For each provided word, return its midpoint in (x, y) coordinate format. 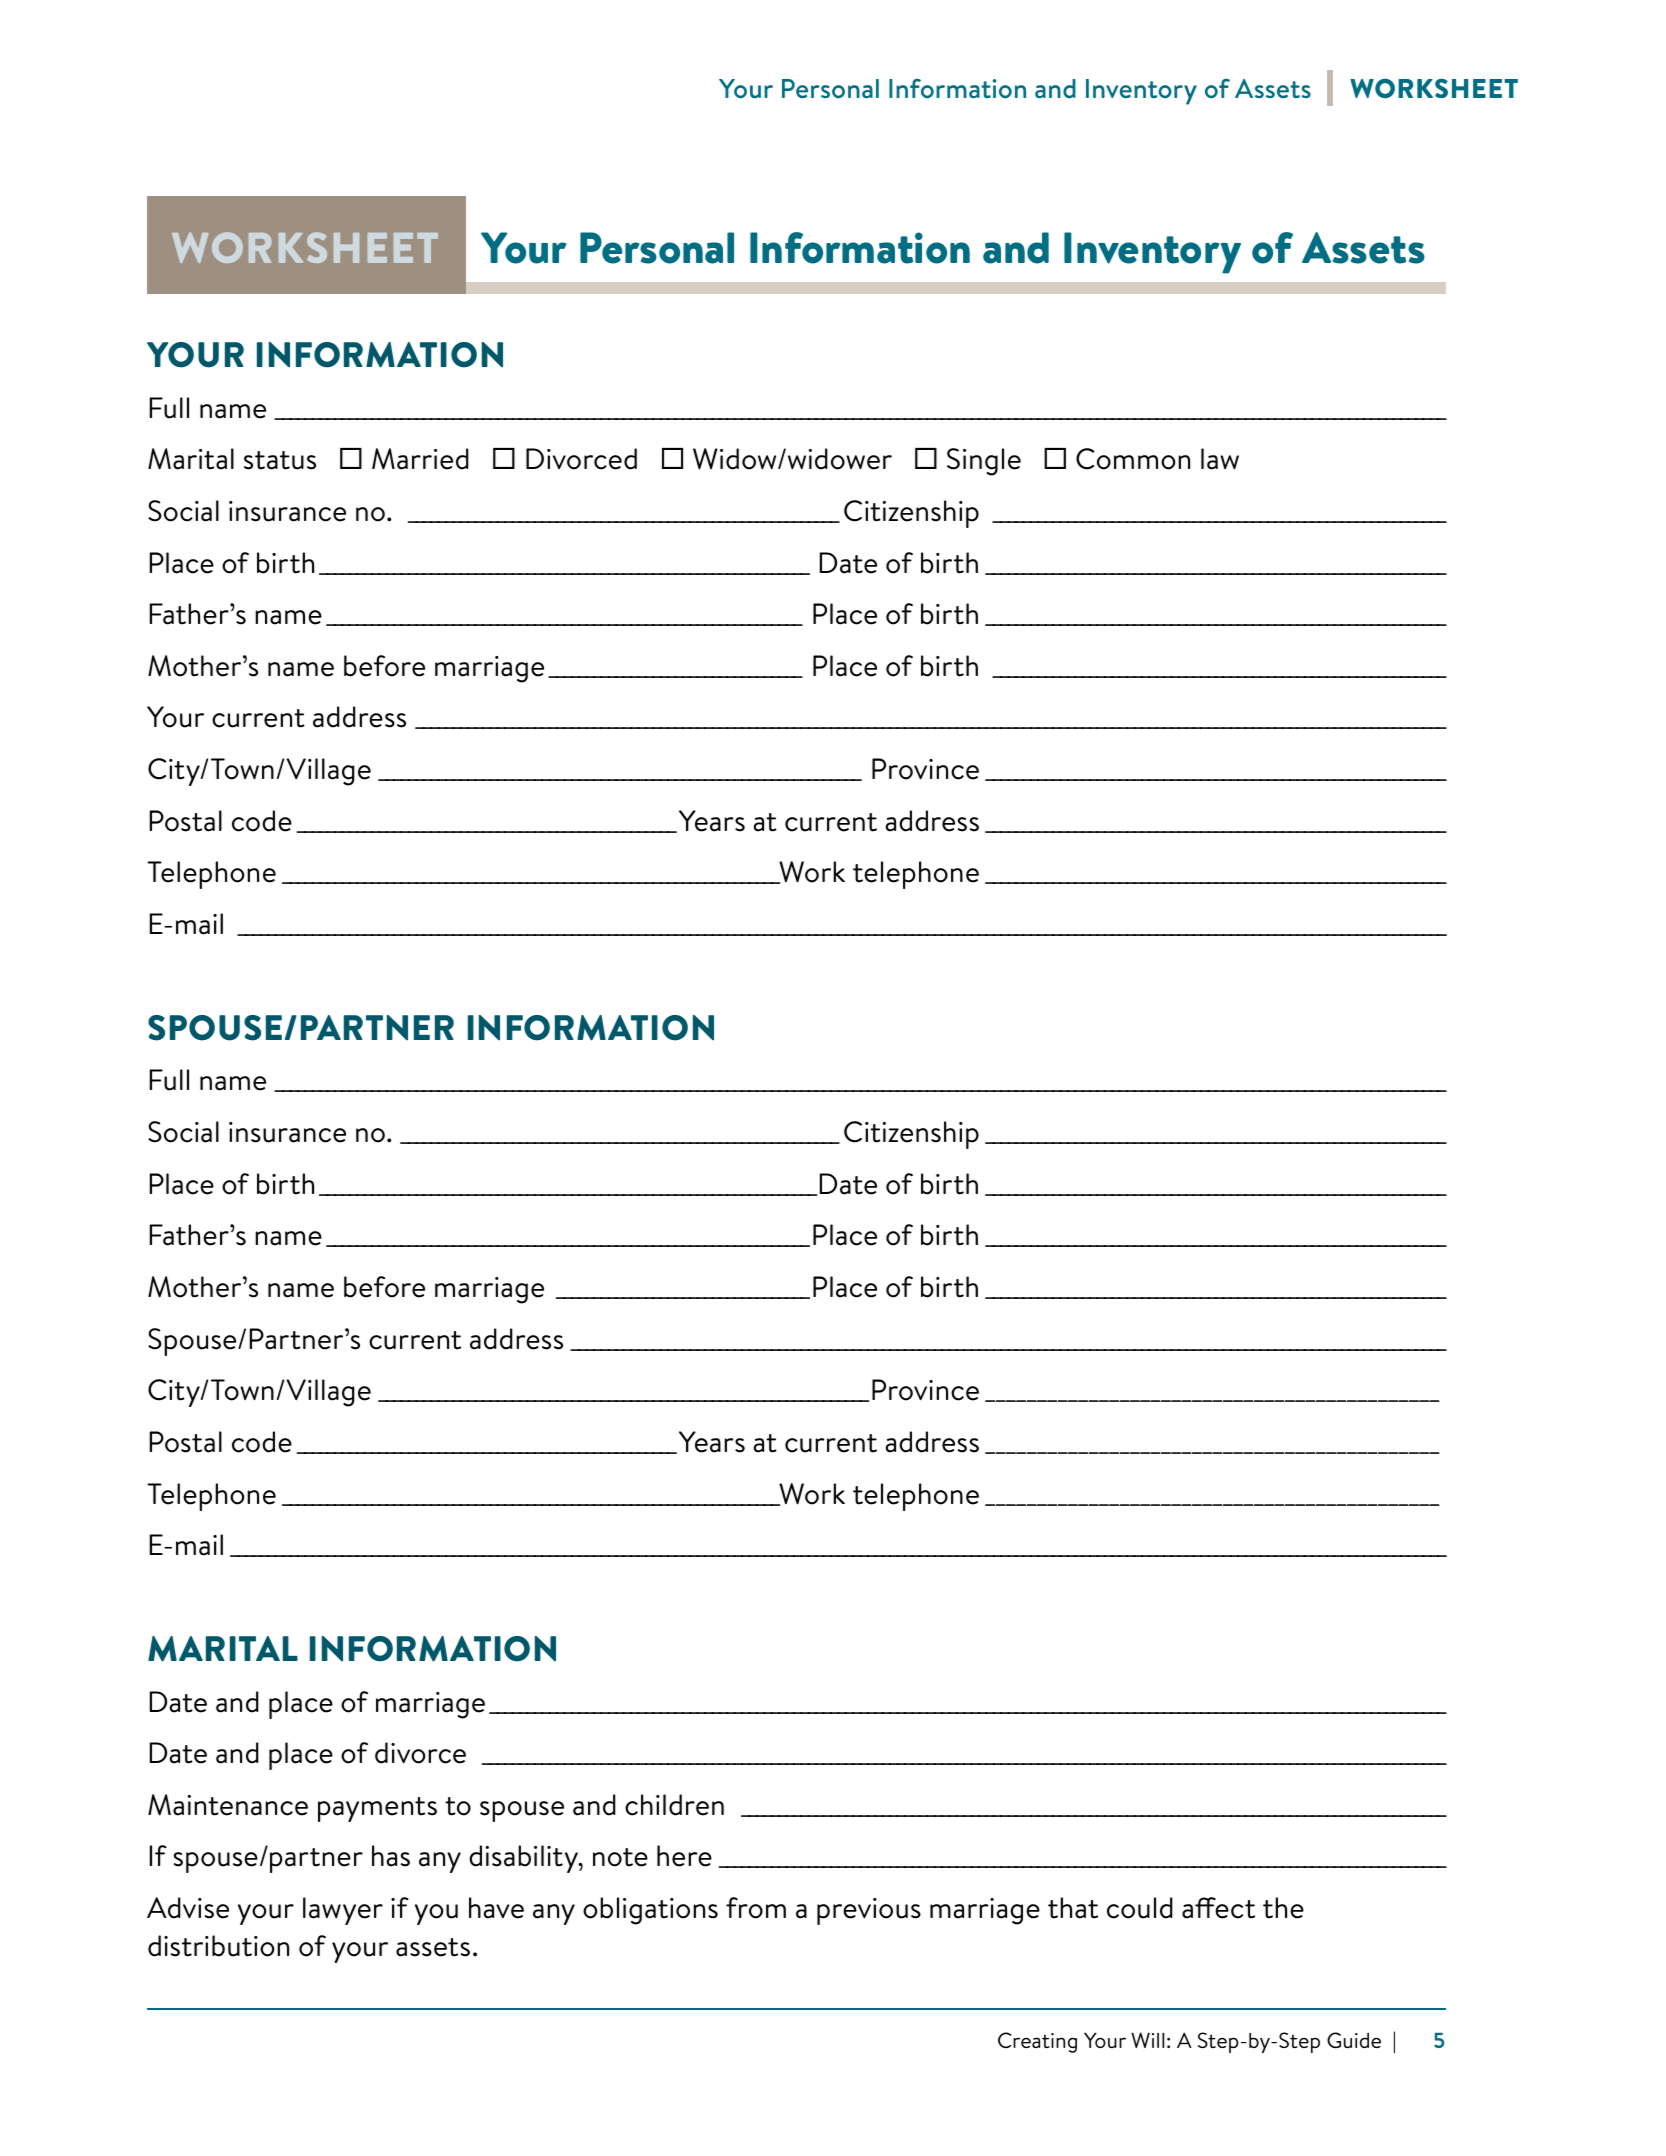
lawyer (343, 1911)
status (280, 460)
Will (1147, 2040)
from (756, 1908)
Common (1133, 459)
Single (984, 462)
